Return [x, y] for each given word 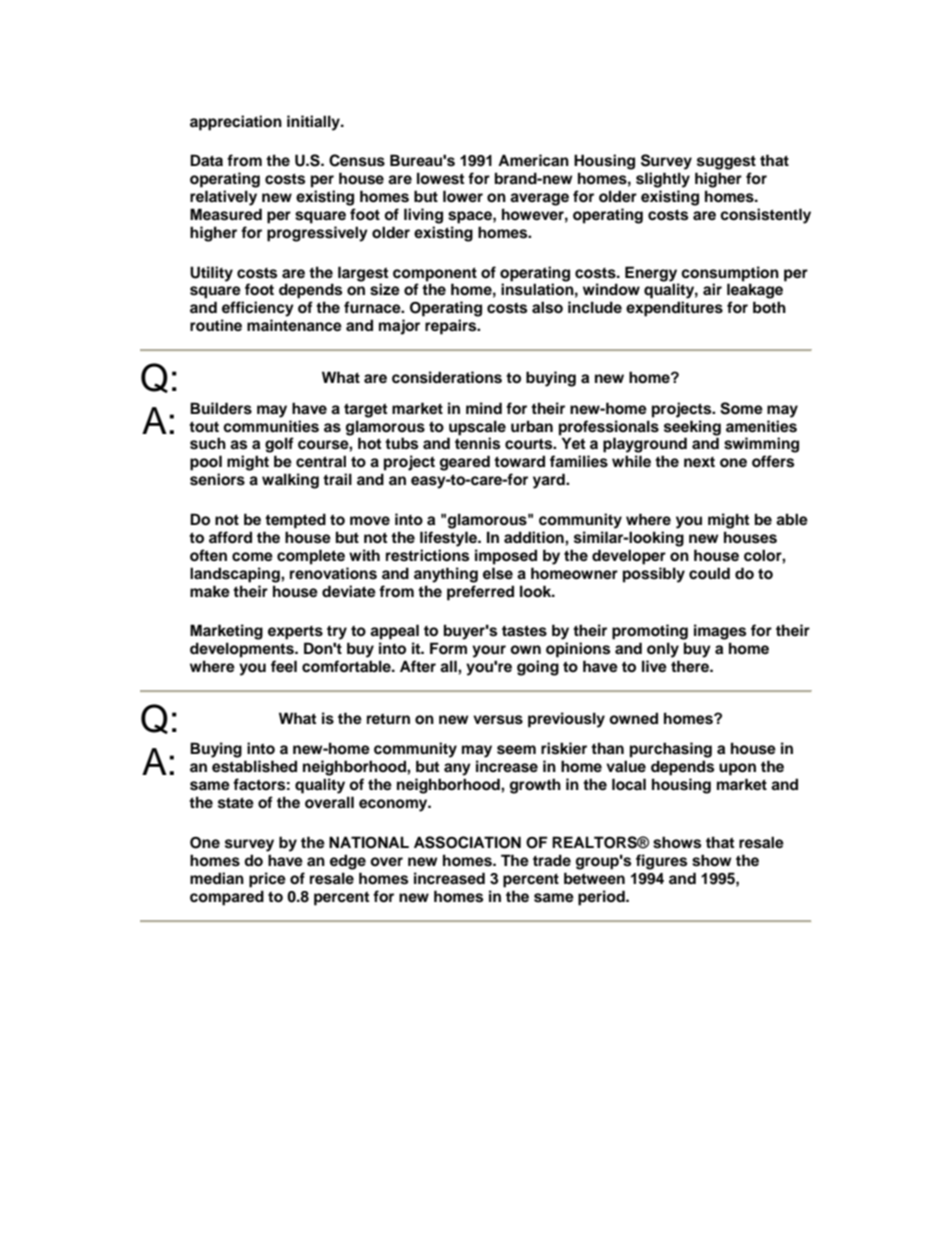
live [654, 666]
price [267, 880]
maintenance [294, 325]
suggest [726, 162]
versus [498, 720]
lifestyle [449, 539]
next [699, 462]
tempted [295, 521]
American [533, 160]
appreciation [236, 123]
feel [284, 666]
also [547, 307]
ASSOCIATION [467, 842]
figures [661, 862]
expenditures [674, 309]
